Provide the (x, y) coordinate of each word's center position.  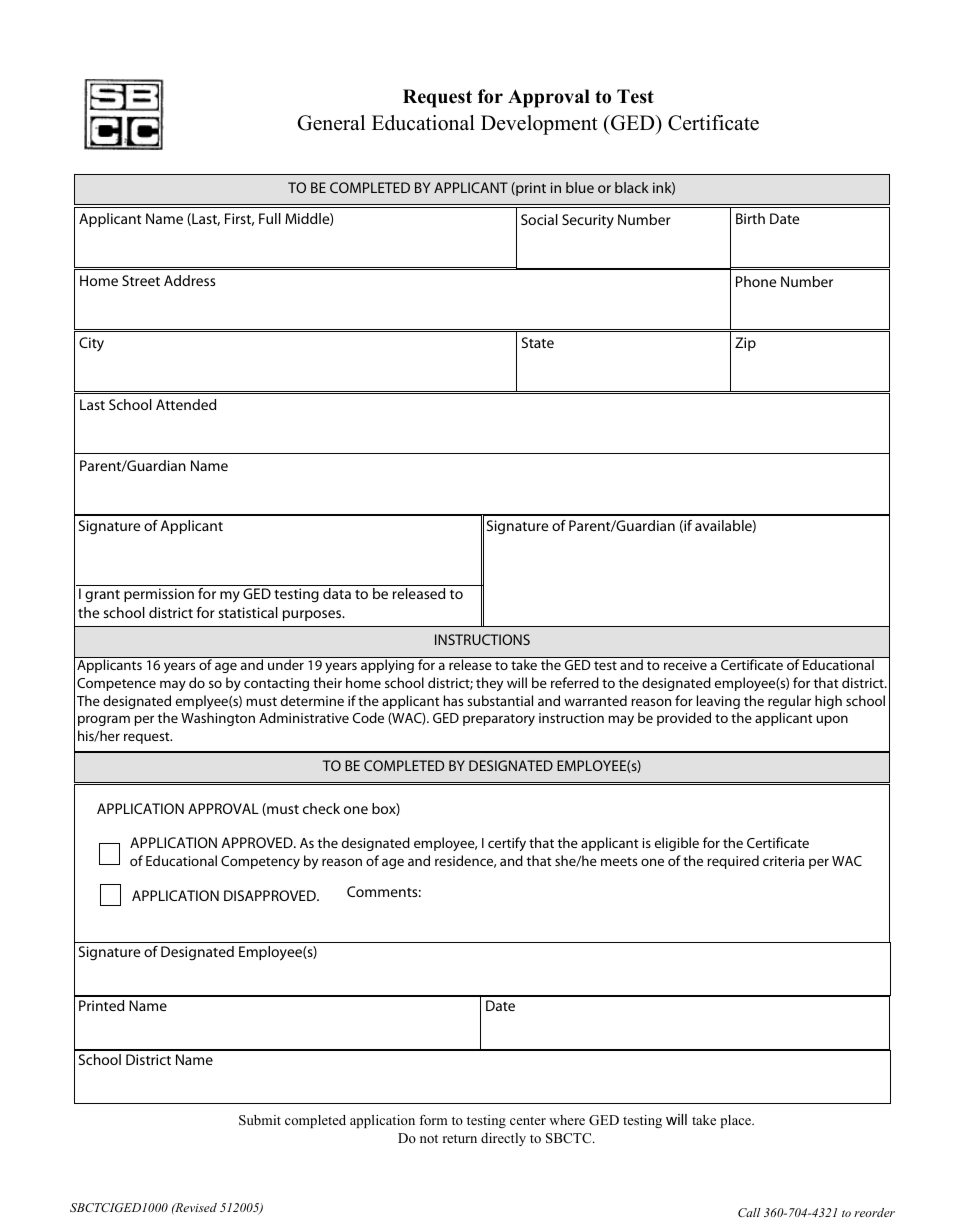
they (489, 684)
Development (539, 125)
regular (789, 702)
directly (503, 1139)
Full (270, 218)
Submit (260, 1120)
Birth (750, 218)
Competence (116, 684)
